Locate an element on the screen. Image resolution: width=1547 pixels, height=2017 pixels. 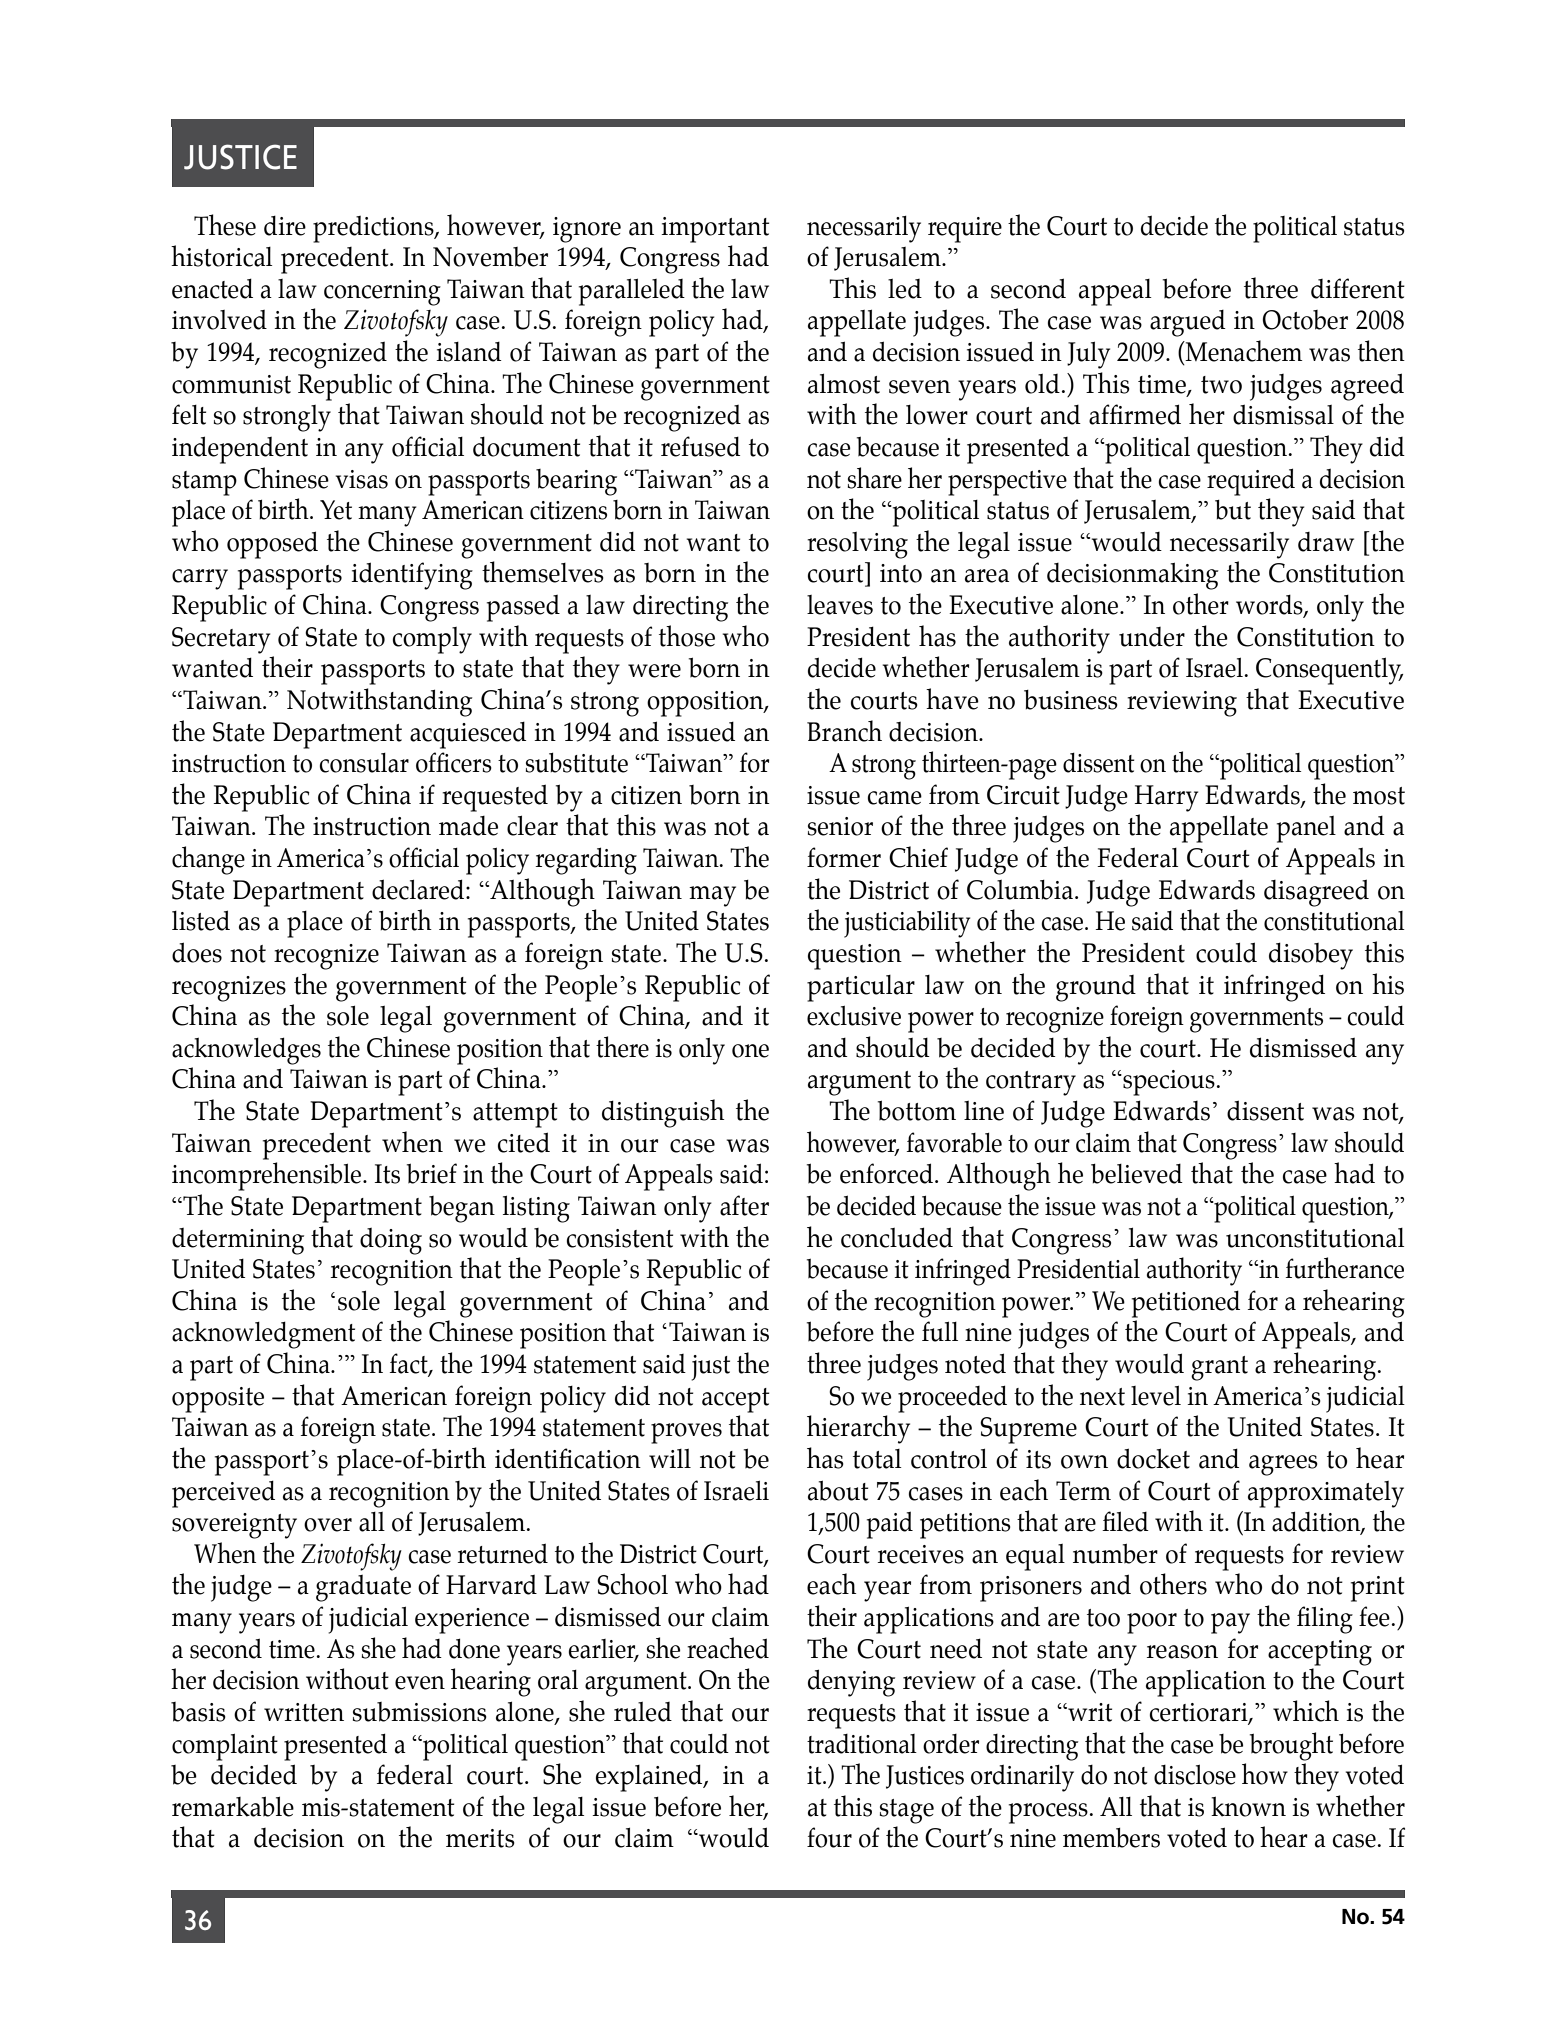
believed is located at coordinates (1137, 1174).
